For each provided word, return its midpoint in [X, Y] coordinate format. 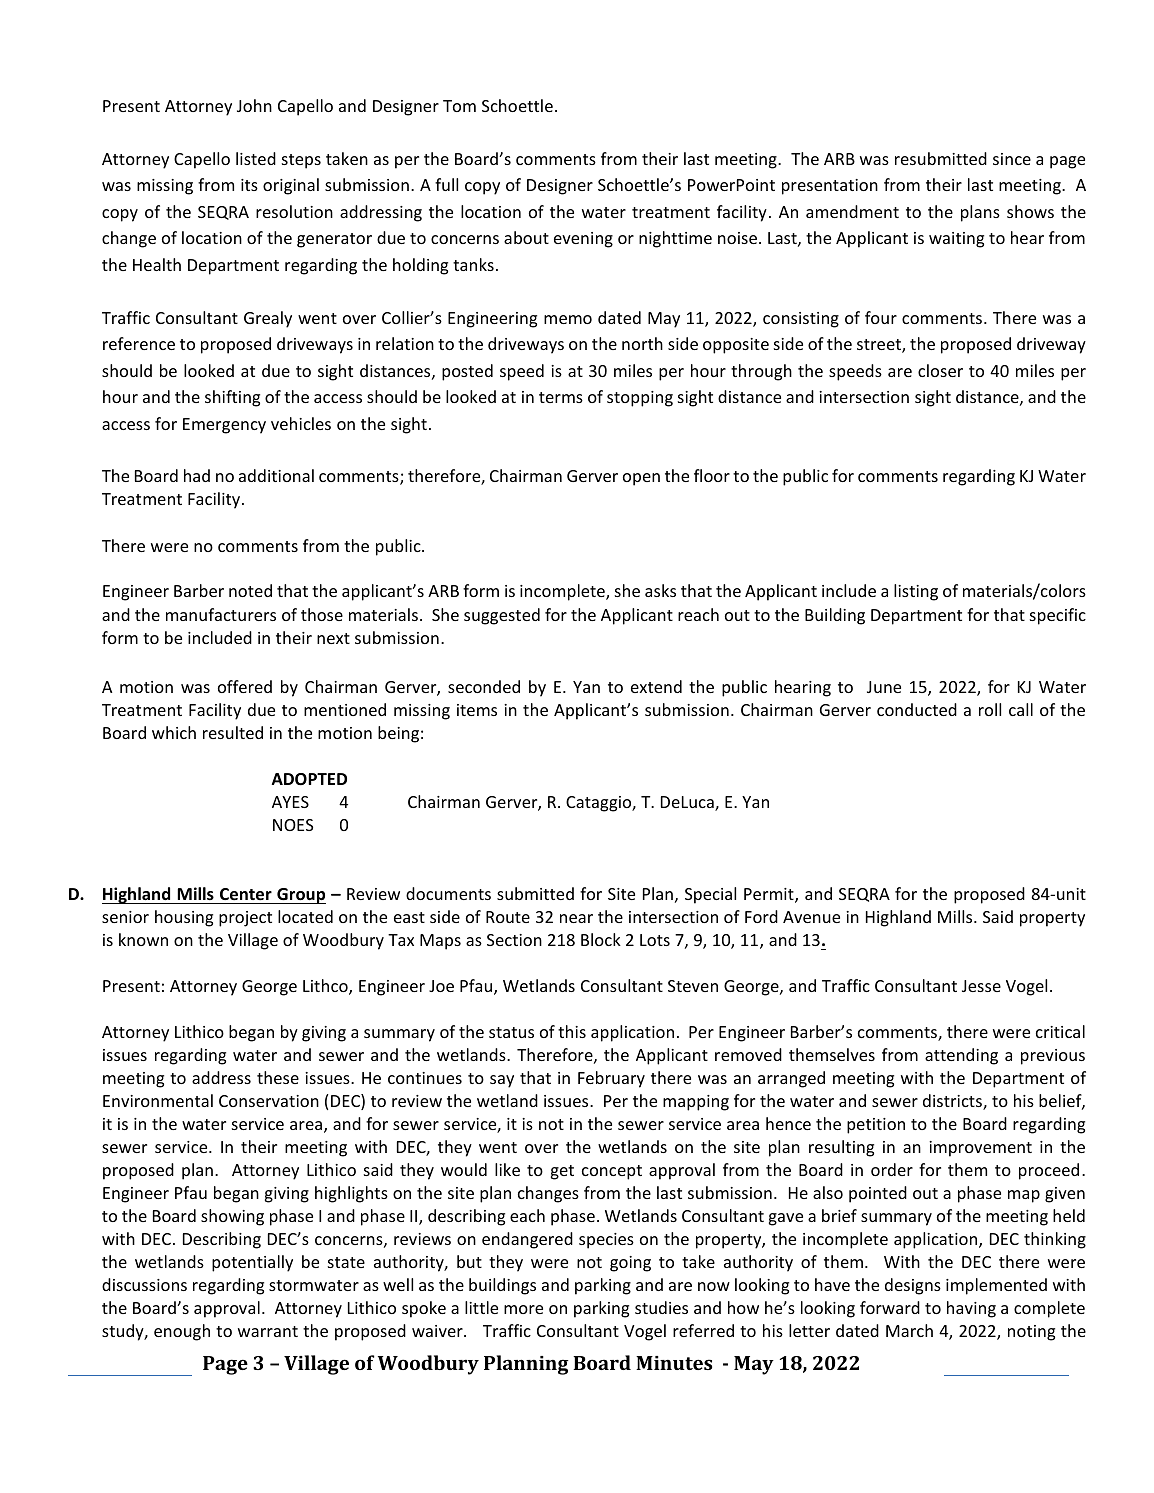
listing [916, 592]
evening [583, 240]
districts [953, 1102]
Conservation [269, 1101]
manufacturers [221, 614]
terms [561, 397]
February [611, 1079]
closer [940, 370]
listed [256, 158]
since [1012, 159]
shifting [232, 398]
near [576, 918]
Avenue [811, 917]
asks [660, 590]
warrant [268, 1331]
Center [246, 894]
